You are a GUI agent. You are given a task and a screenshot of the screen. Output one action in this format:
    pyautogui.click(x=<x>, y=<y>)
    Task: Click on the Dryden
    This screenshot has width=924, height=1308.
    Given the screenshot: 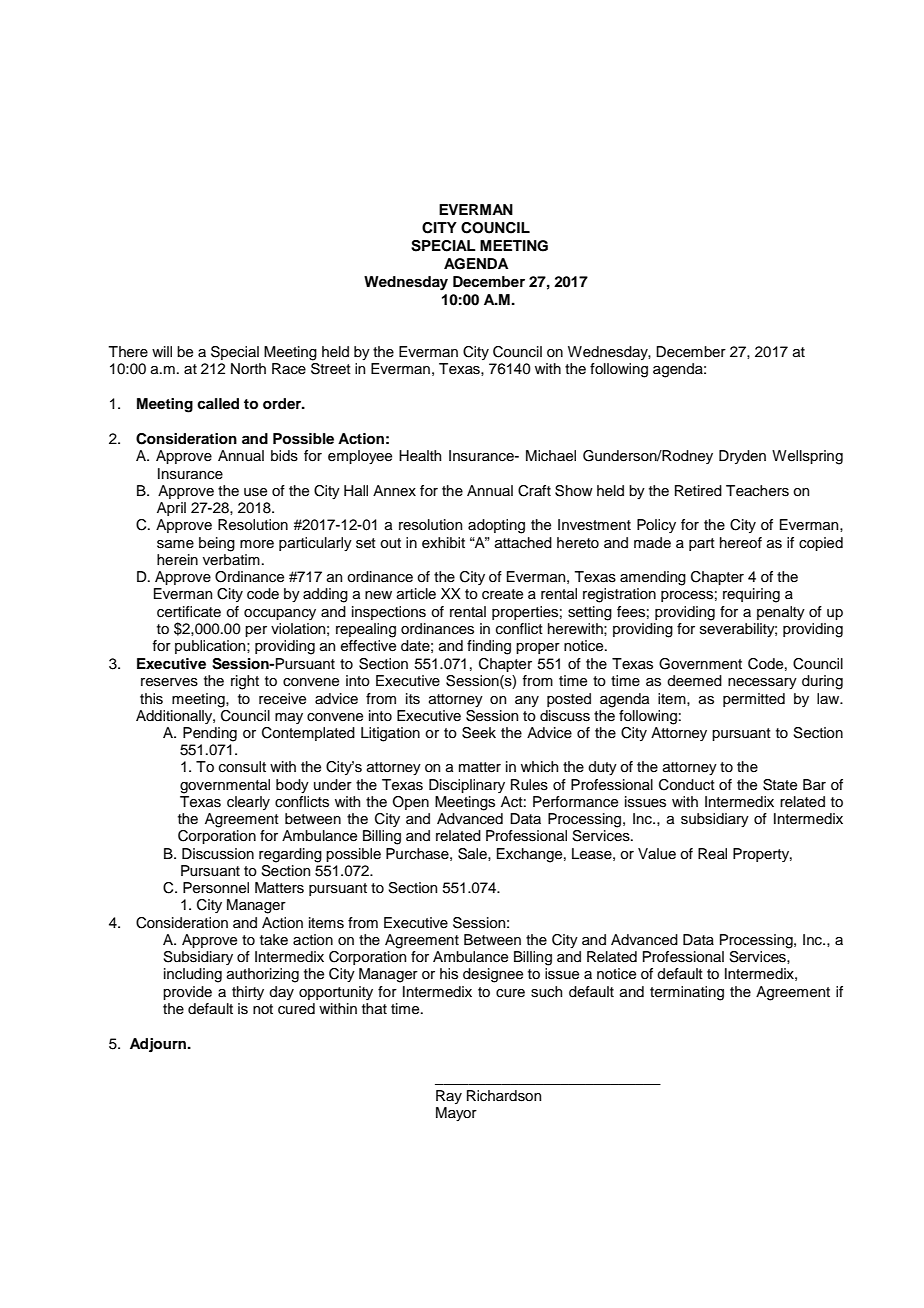 What is the action you would take?
    pyautogui.click(x=742, y=457)
